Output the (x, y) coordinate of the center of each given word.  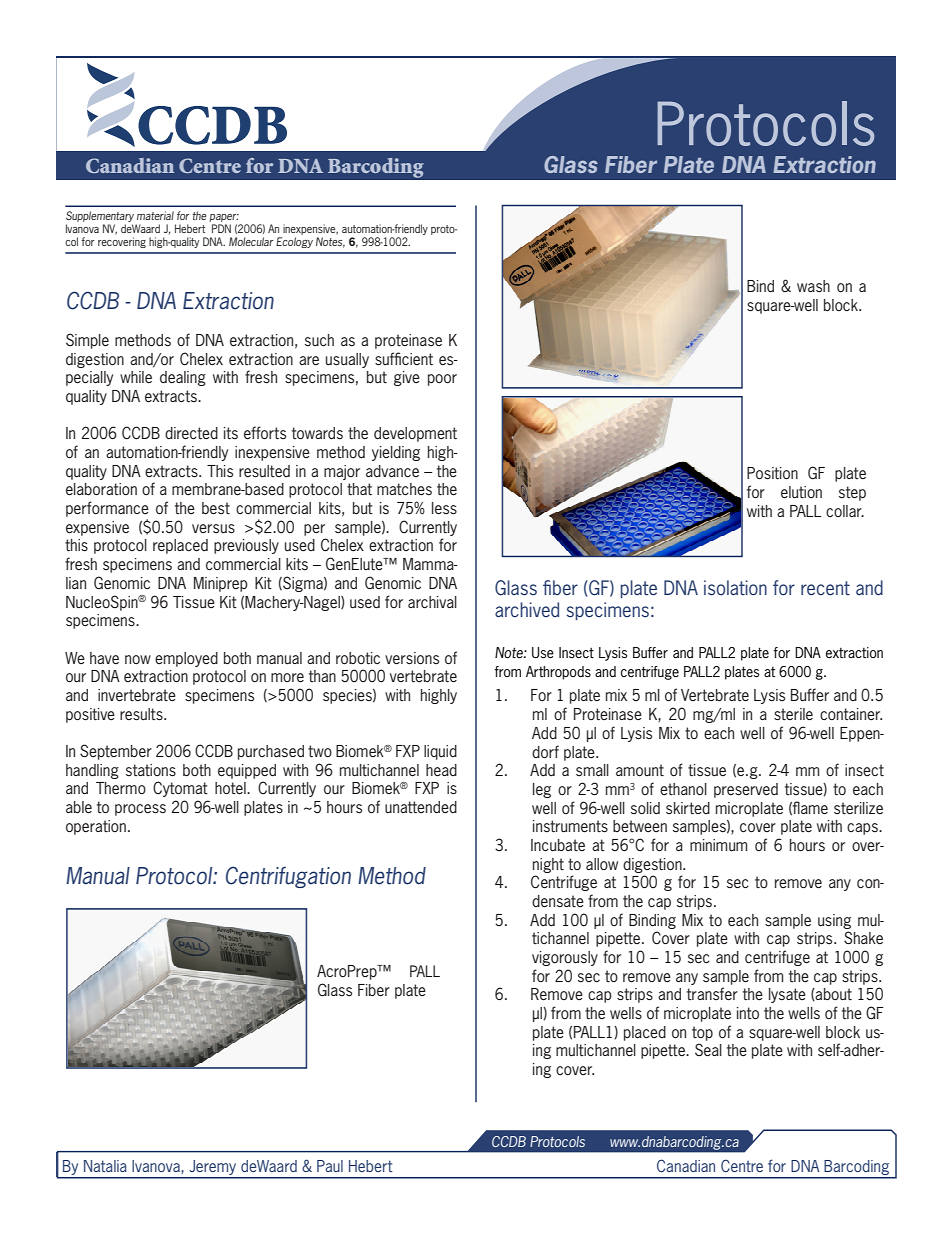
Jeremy (213, 1169)
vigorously (565, 958)
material (155, 215)
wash (813, 286)
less (444, 508)
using (834, 921)
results (142, 714)
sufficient (404, 359)
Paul (330, 1166)
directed (191, 433)
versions (412, 658)
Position (772, 473)
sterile (793, 714)
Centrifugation (288, 877)
